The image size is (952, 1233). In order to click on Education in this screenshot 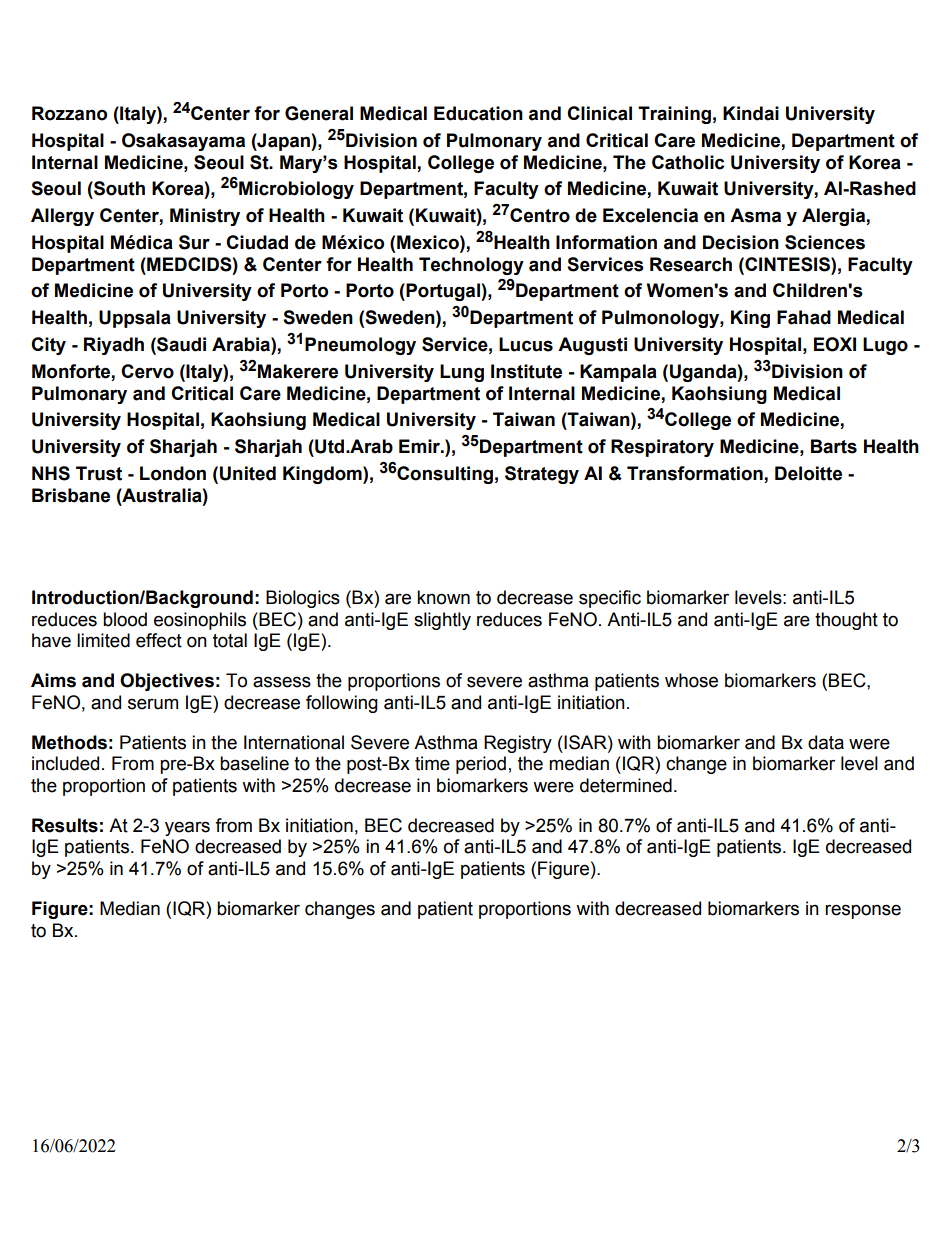, I will do `click(478, 113)`.
